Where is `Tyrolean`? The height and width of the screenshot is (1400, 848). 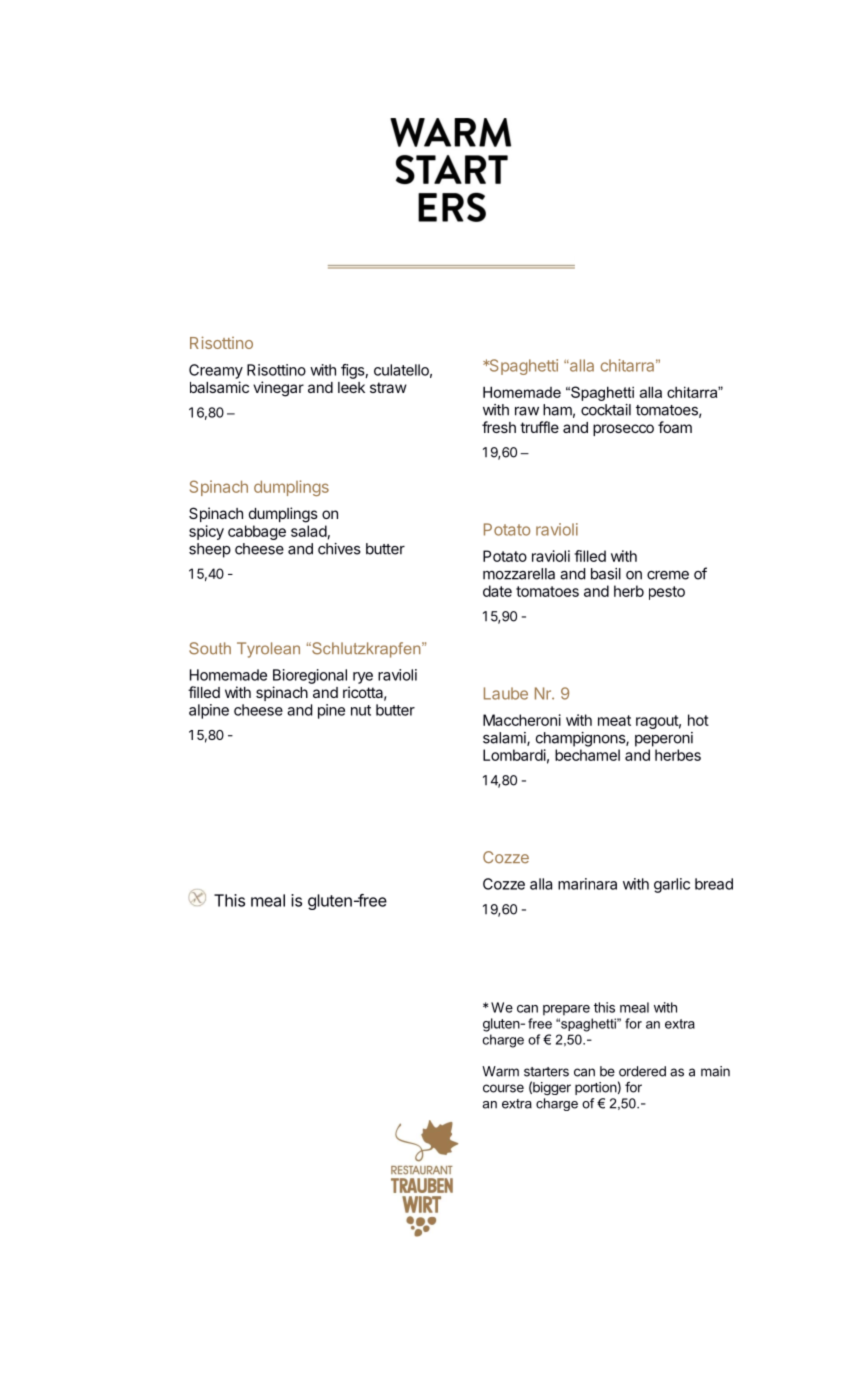 Tyrolean is located at coordinates (268, 650).
